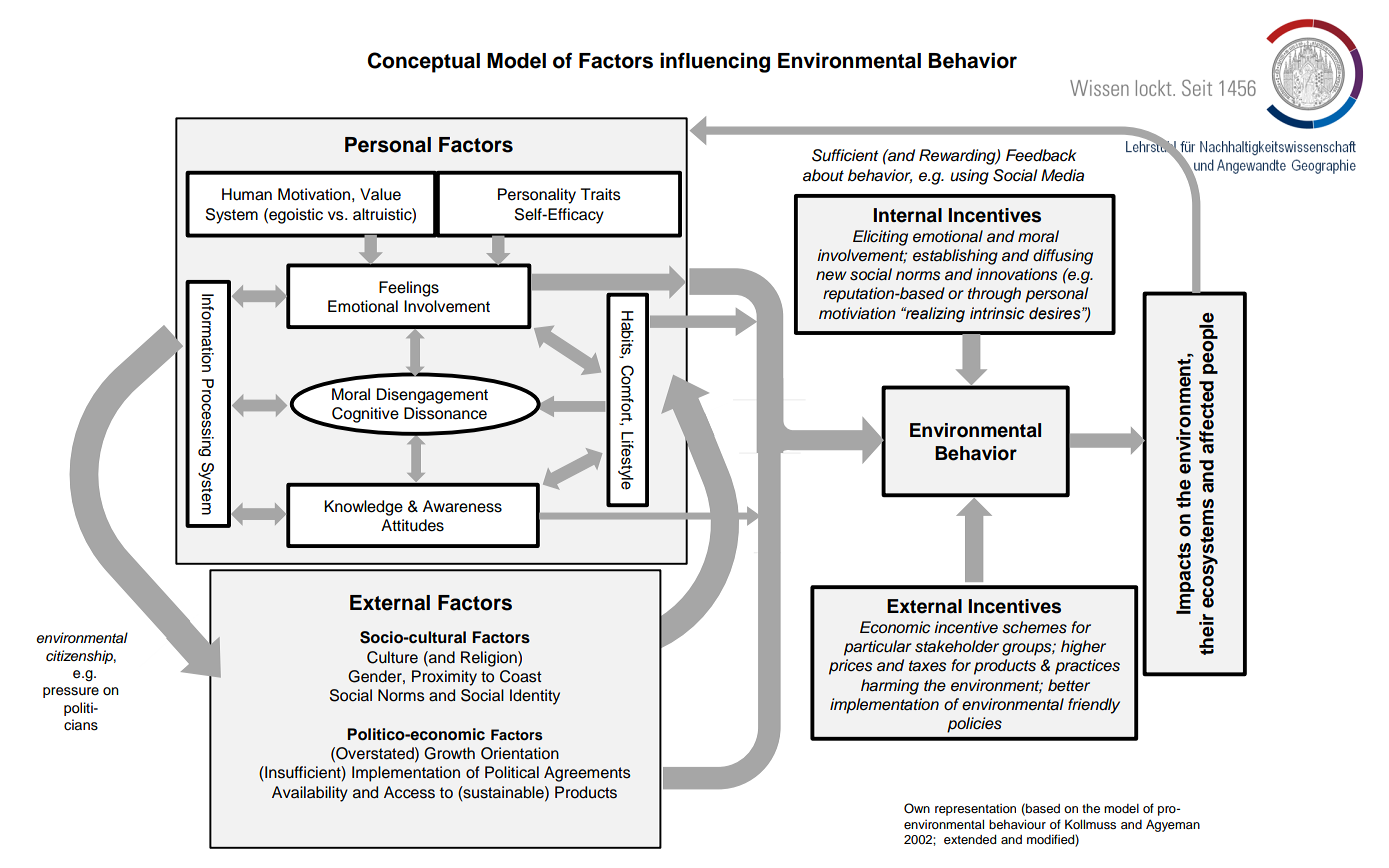 The height and width of the screenshot is (868, 1389). Describe the element at coordinates (1041, 155) in the screenshot. I see `Feedback` at that location.
